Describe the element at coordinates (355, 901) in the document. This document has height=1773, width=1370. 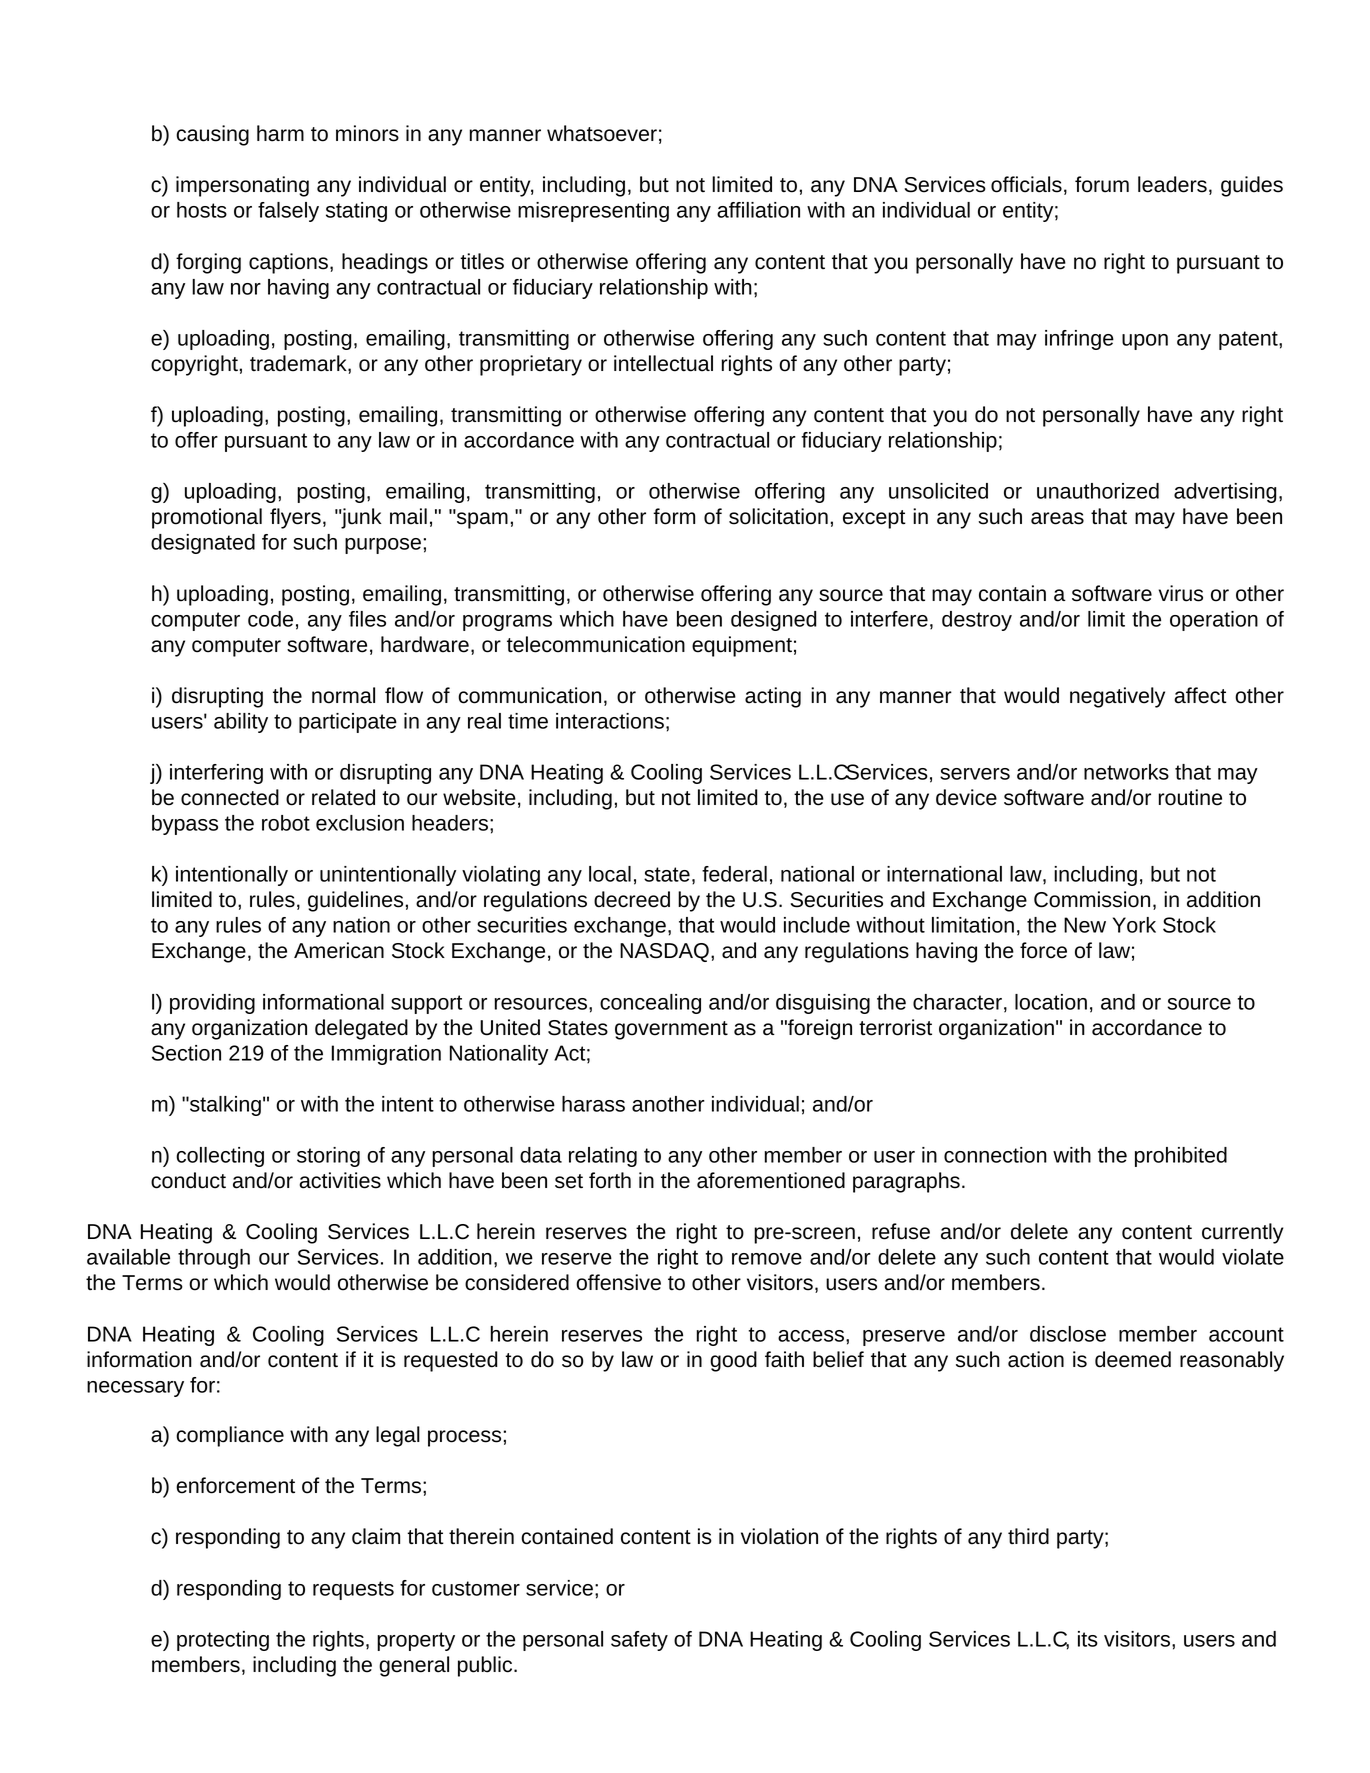
I see `guidelines` at that location.
